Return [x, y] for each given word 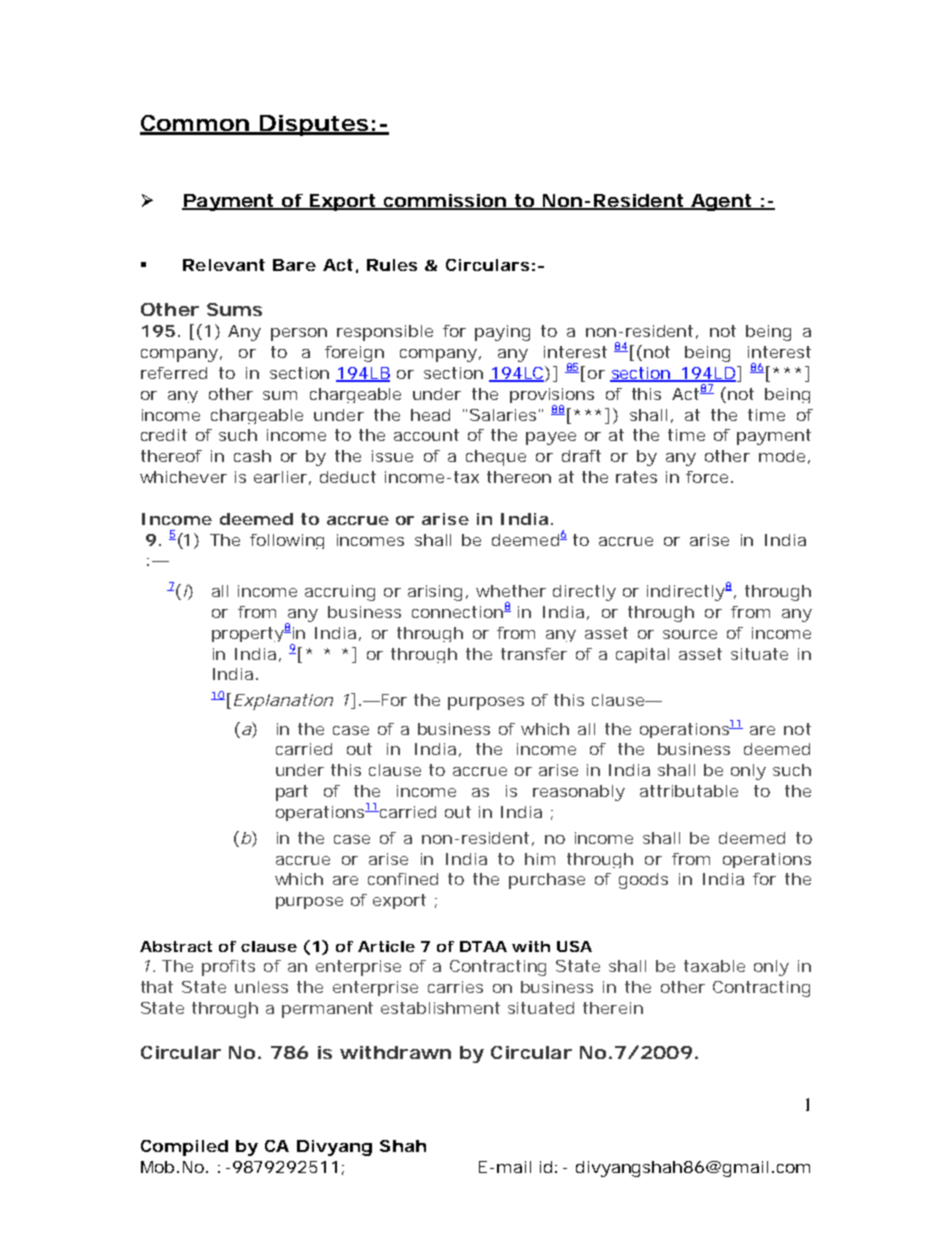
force [707, 477]
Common [195, 124]
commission [444, 201]
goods [643, 881]
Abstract [176, 946]
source [690, 634]
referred [174, 373]
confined [403, 879]
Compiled [184, 1148]
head [430, 415]
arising [435, 593]
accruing [340, 593]
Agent [721, 202]
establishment [440, 1008]
